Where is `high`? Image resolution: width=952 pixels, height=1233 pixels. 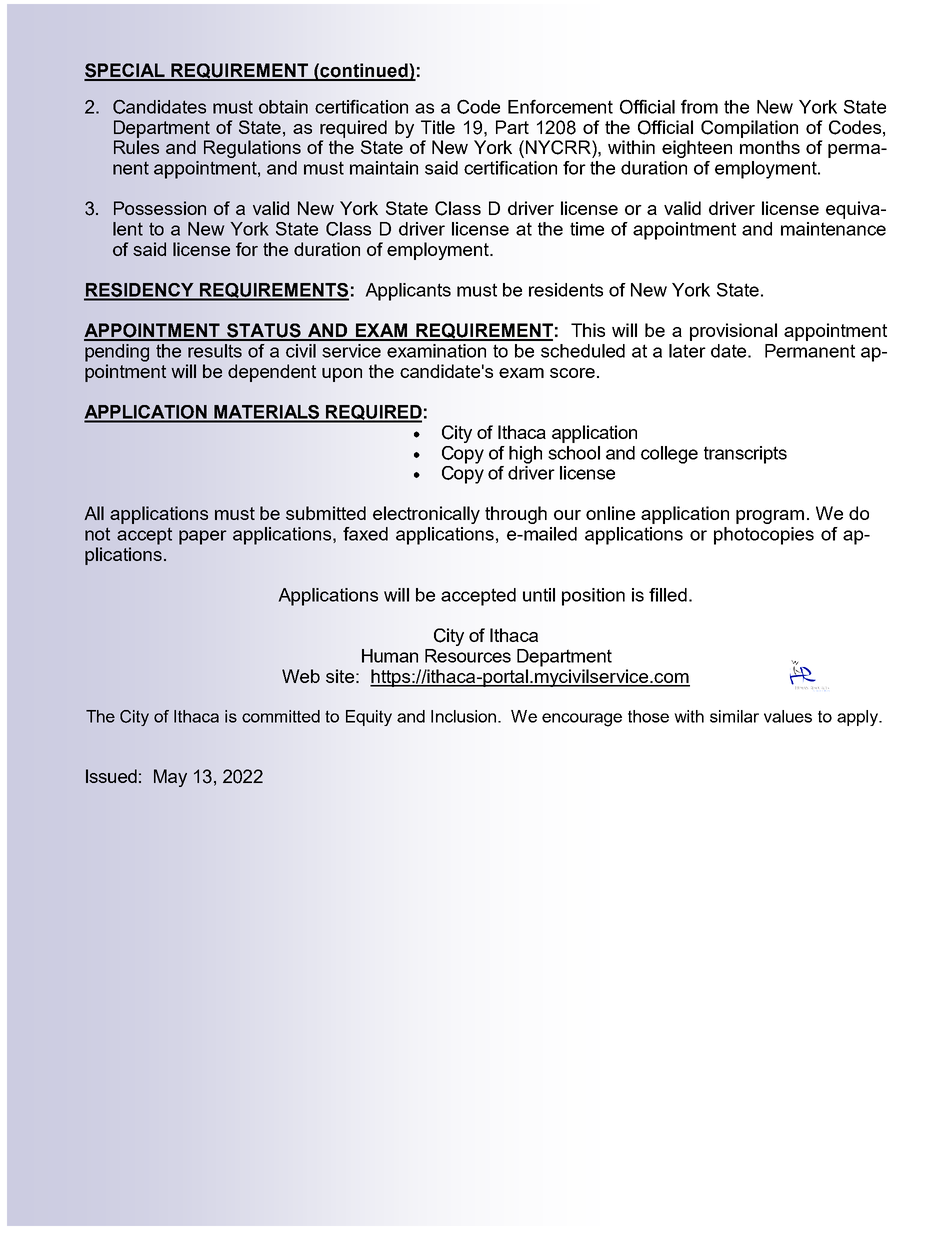
high is located at coordinates (525, 455).
